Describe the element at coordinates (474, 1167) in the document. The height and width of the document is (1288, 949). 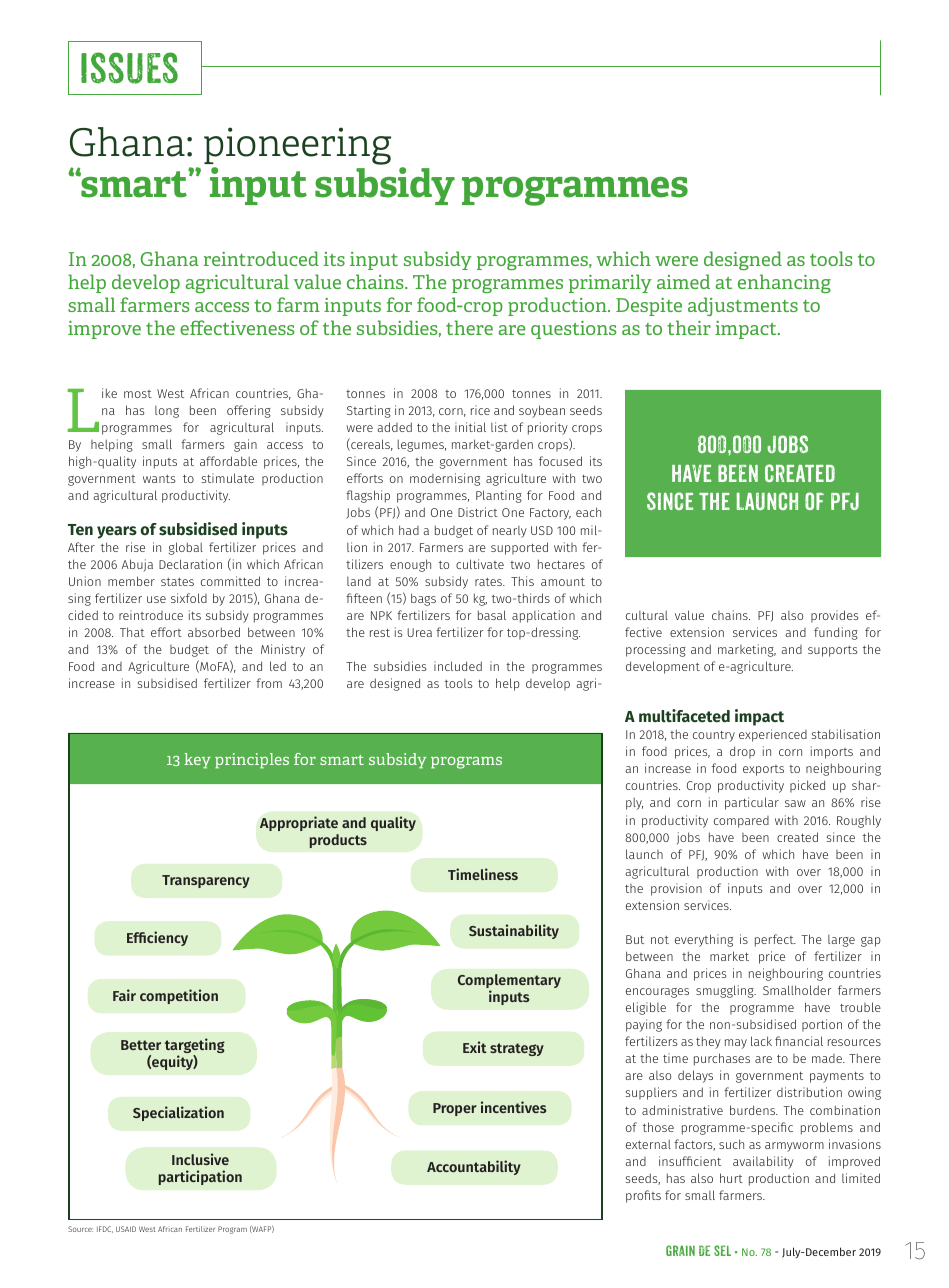
I see `Accountability` at that location.
